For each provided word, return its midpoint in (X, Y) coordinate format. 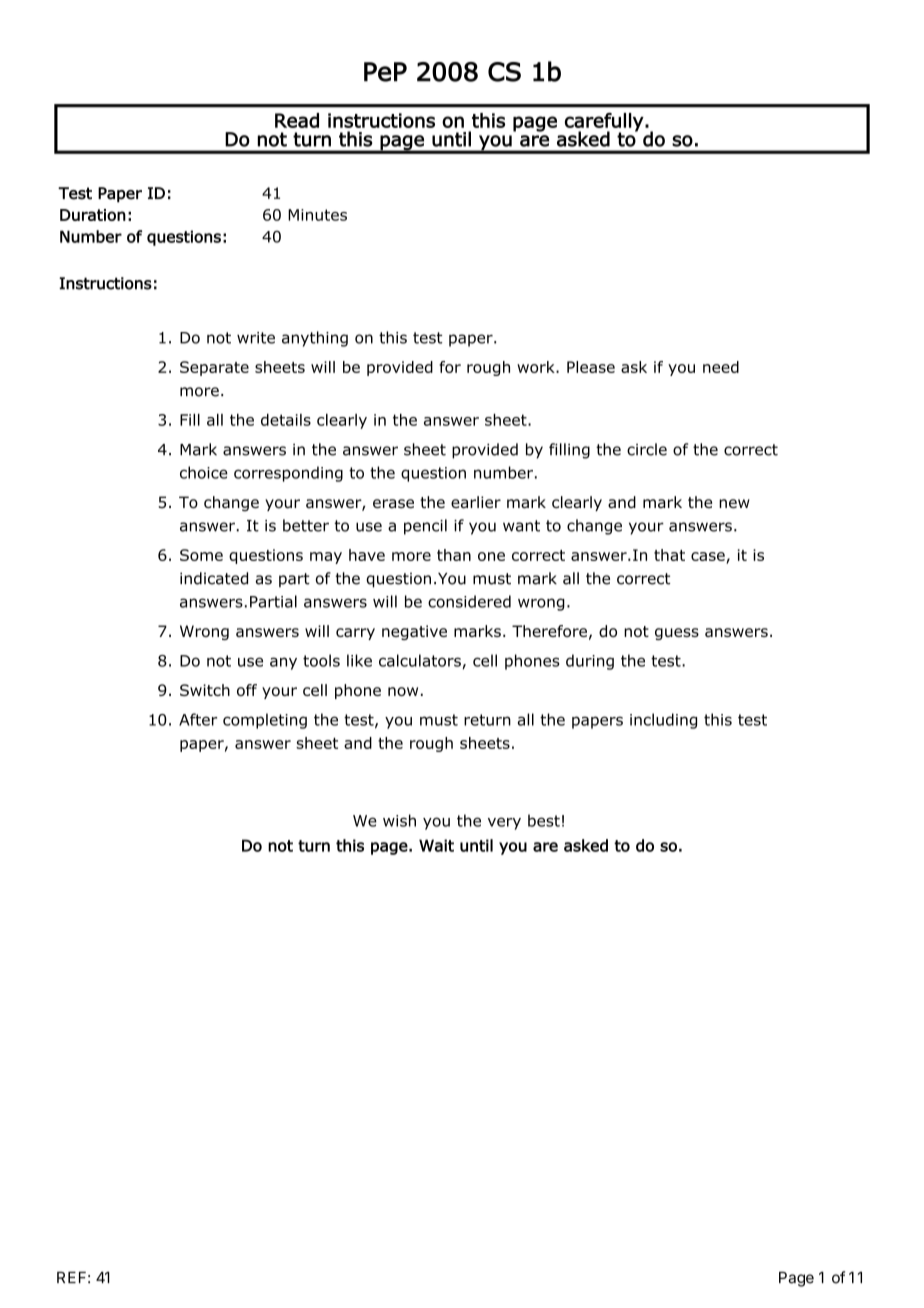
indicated (214, 578)
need (721, 367)
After (198, 719)
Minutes (317, 215)
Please (591, 367)
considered (469, 601)
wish (399, 820)
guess (677, 634)
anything (315, 339)
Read (297, 120)
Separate (214, 368)
